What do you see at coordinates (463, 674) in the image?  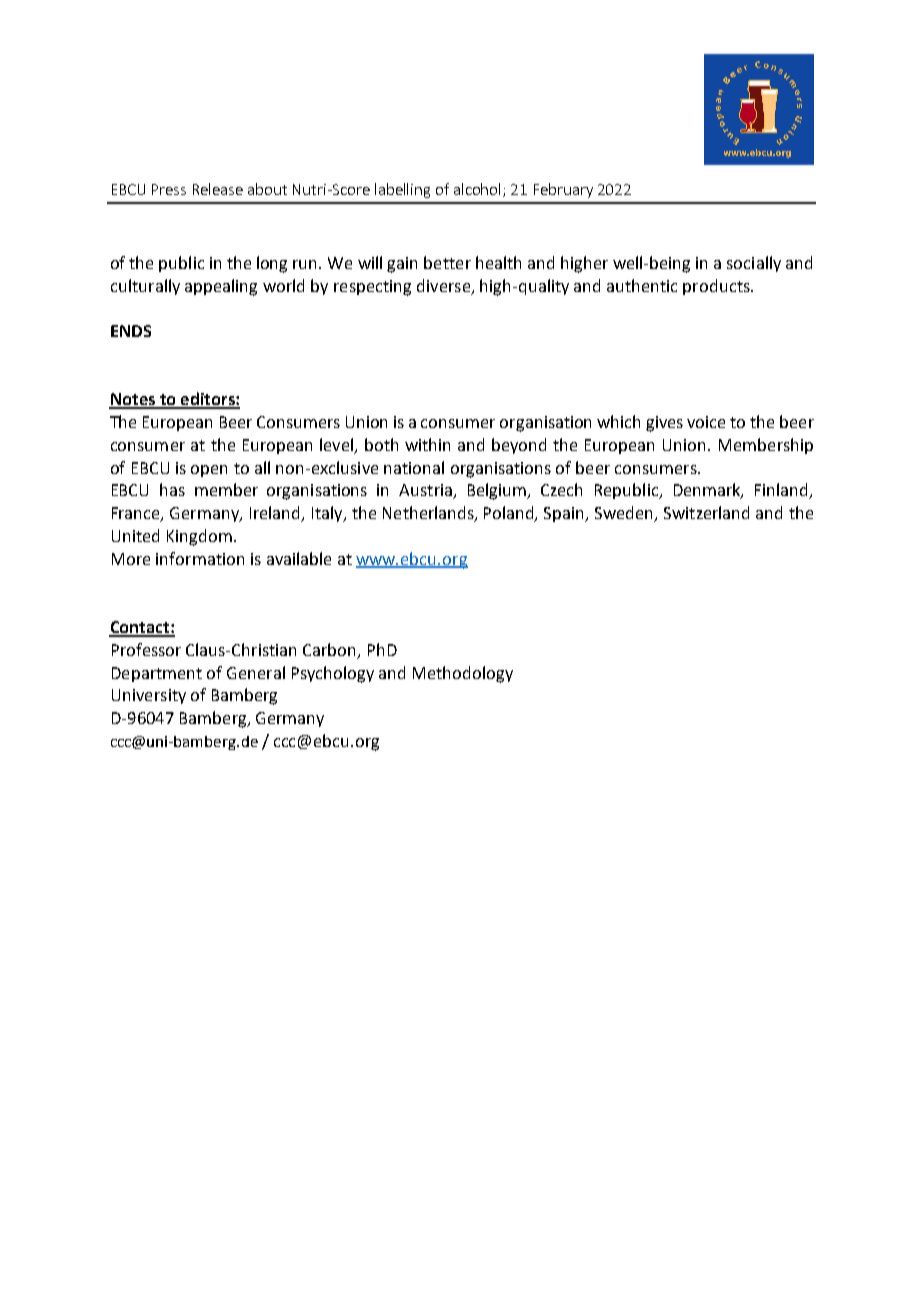 I see `Methodology` at bounding box center [463, 674].
